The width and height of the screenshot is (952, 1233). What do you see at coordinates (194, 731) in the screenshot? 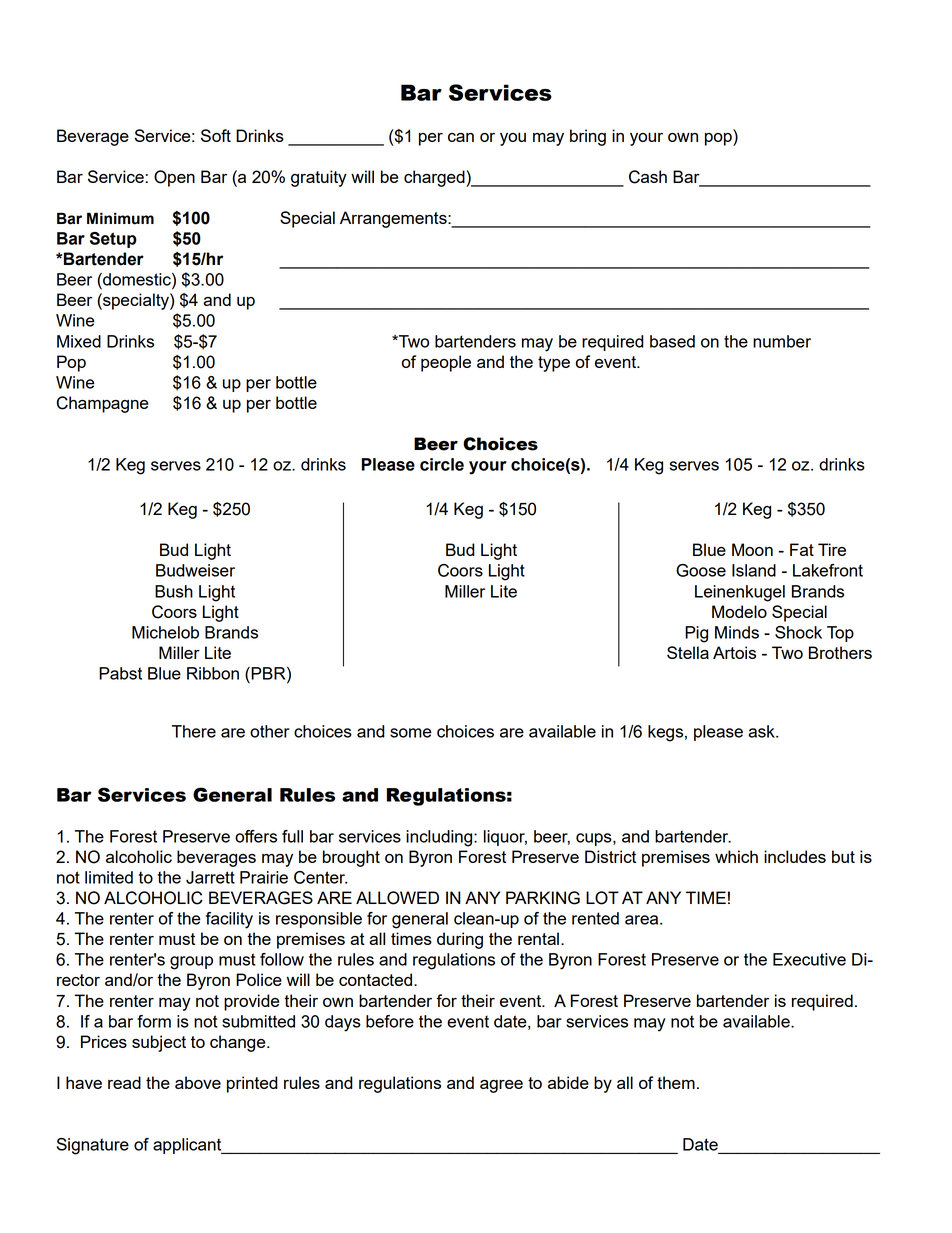
I see `There` at bounding box center [194, 731].
